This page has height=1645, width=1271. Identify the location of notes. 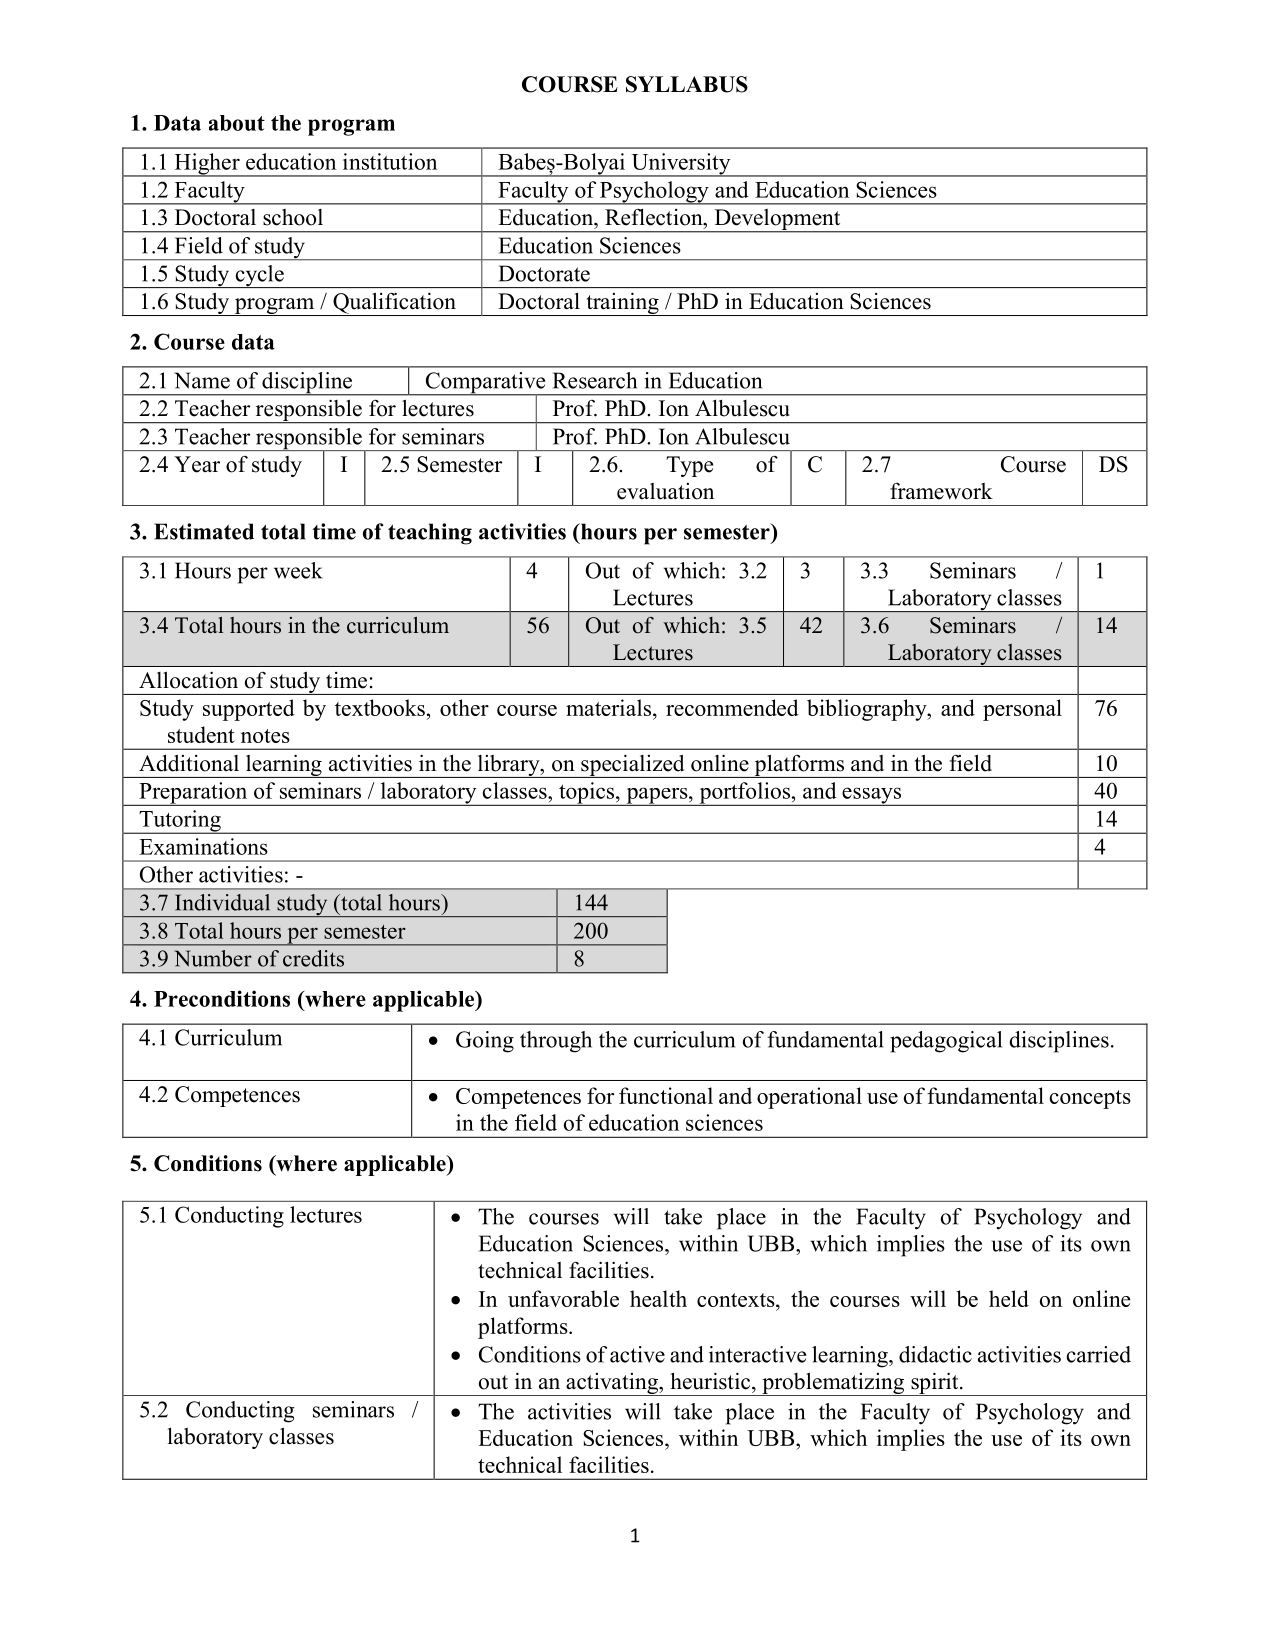
(265, 736).
